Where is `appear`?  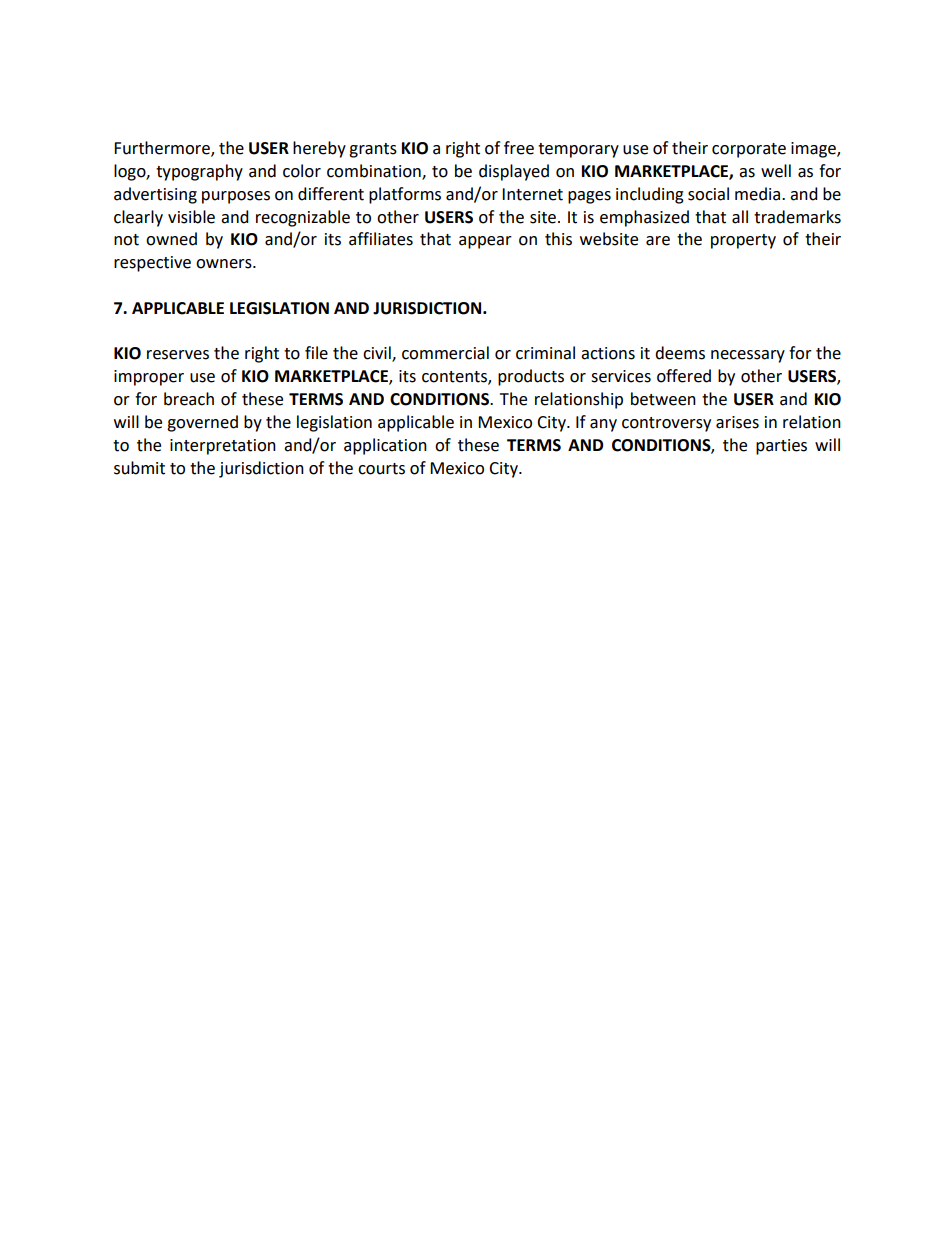 appear is located at coordinates (485, 242).
